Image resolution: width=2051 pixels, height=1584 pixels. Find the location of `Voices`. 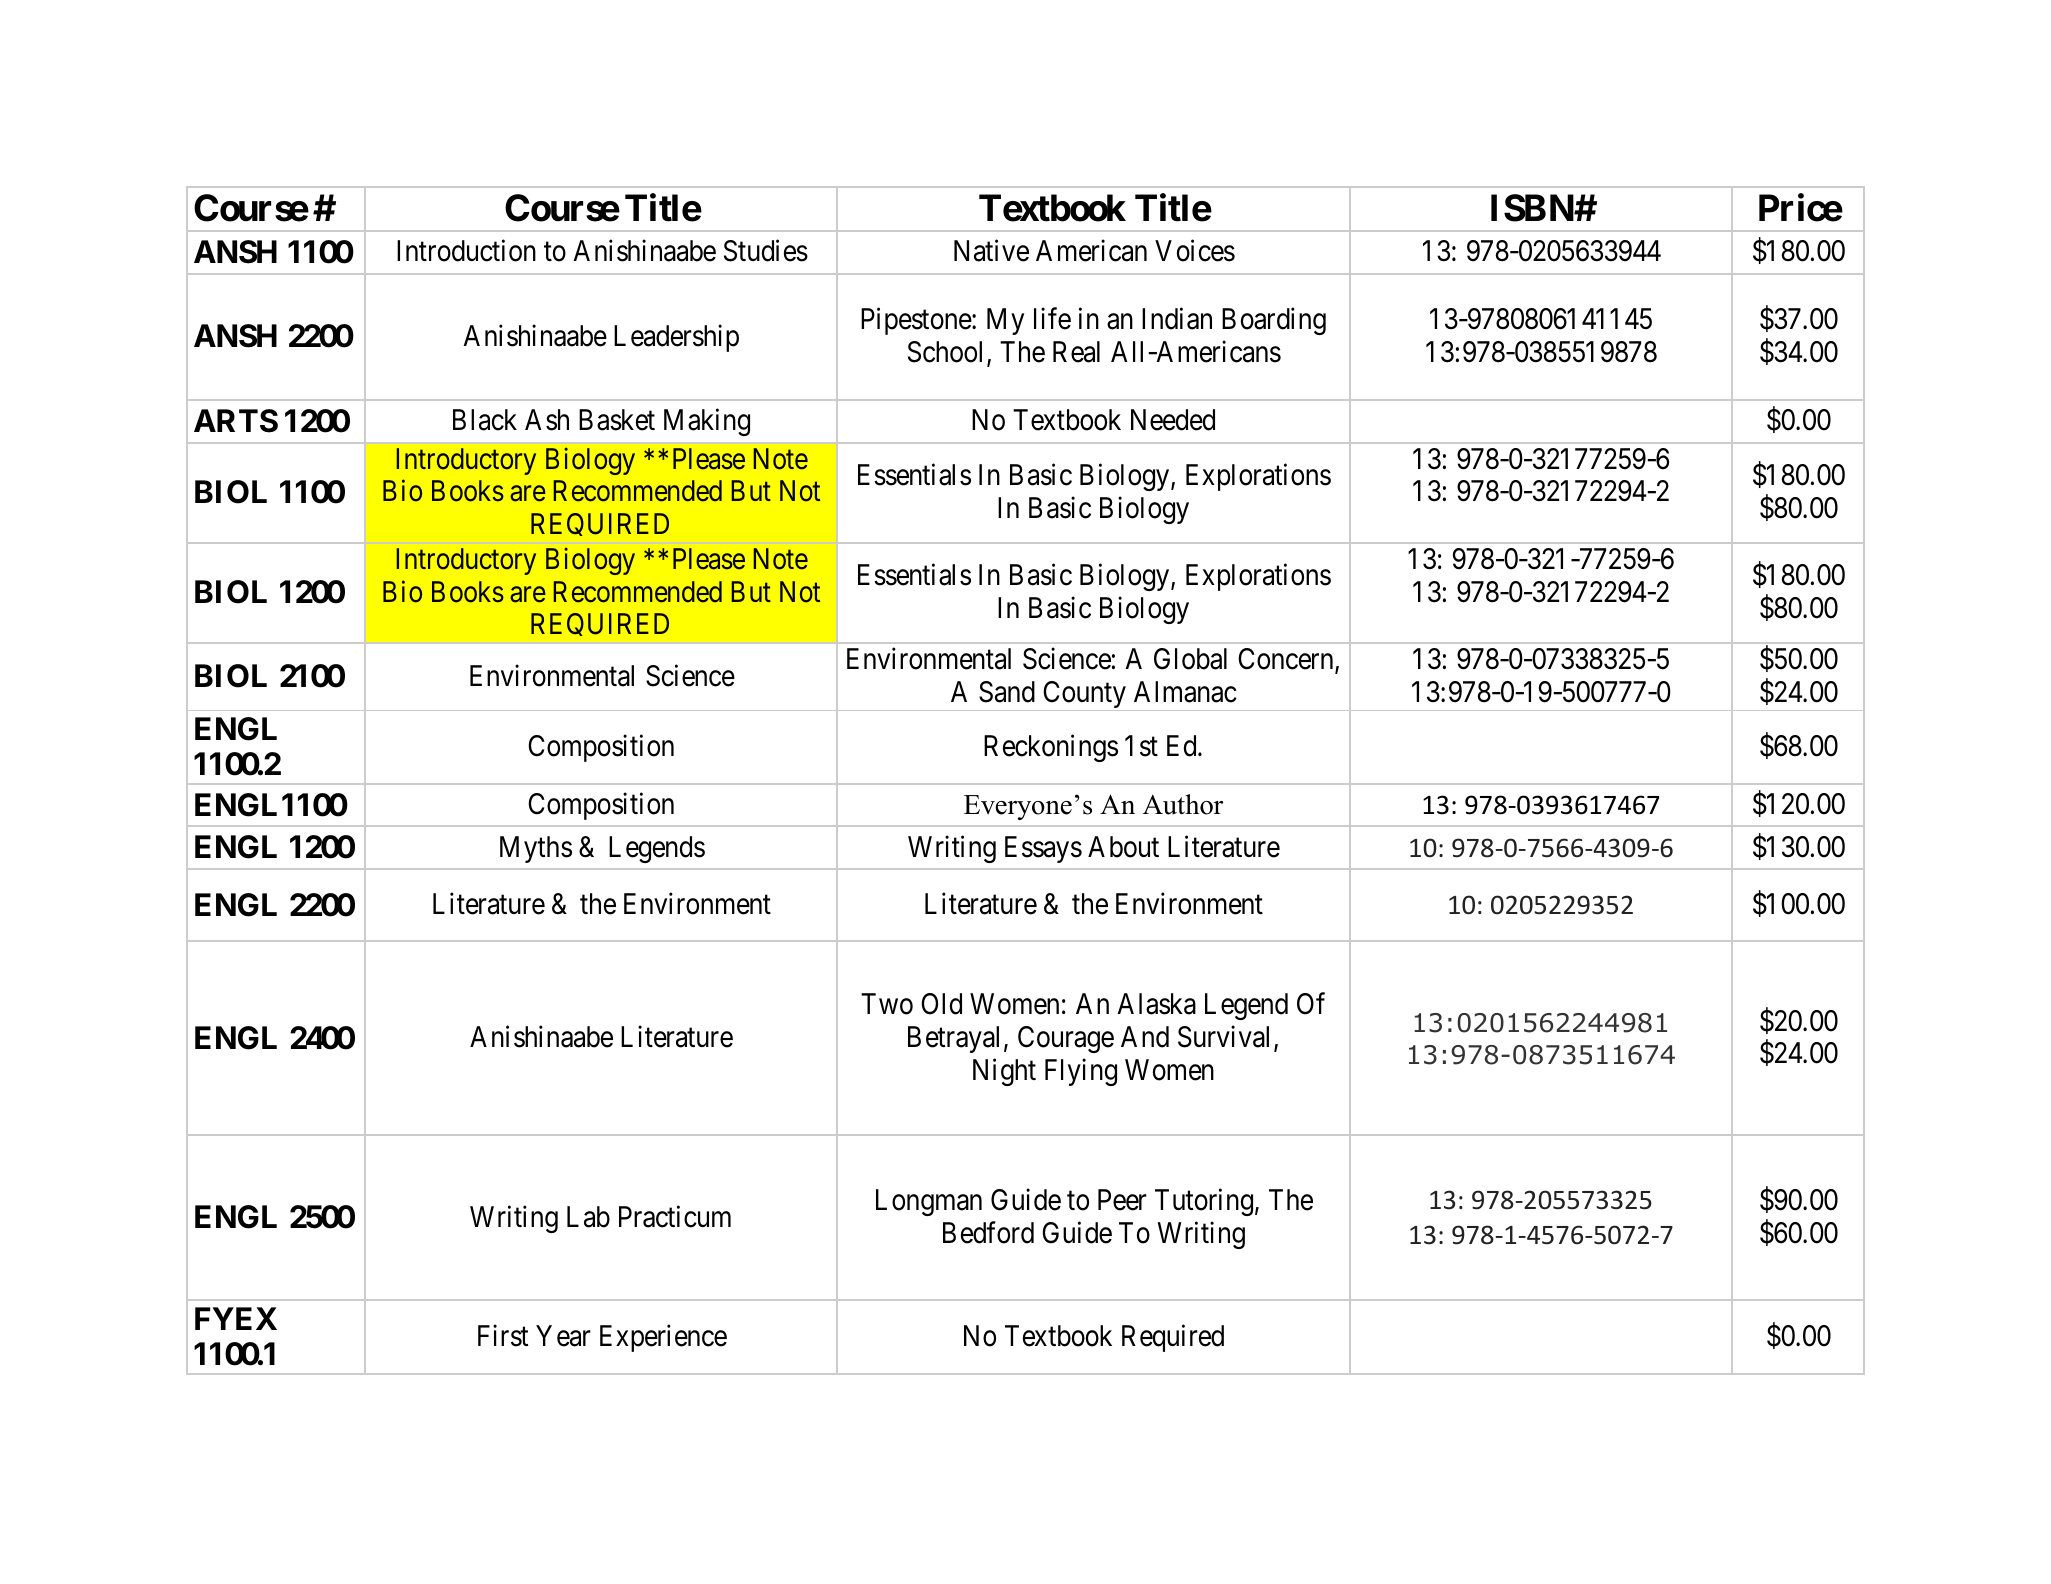

Voices is located at coordinates (1195, 251).
